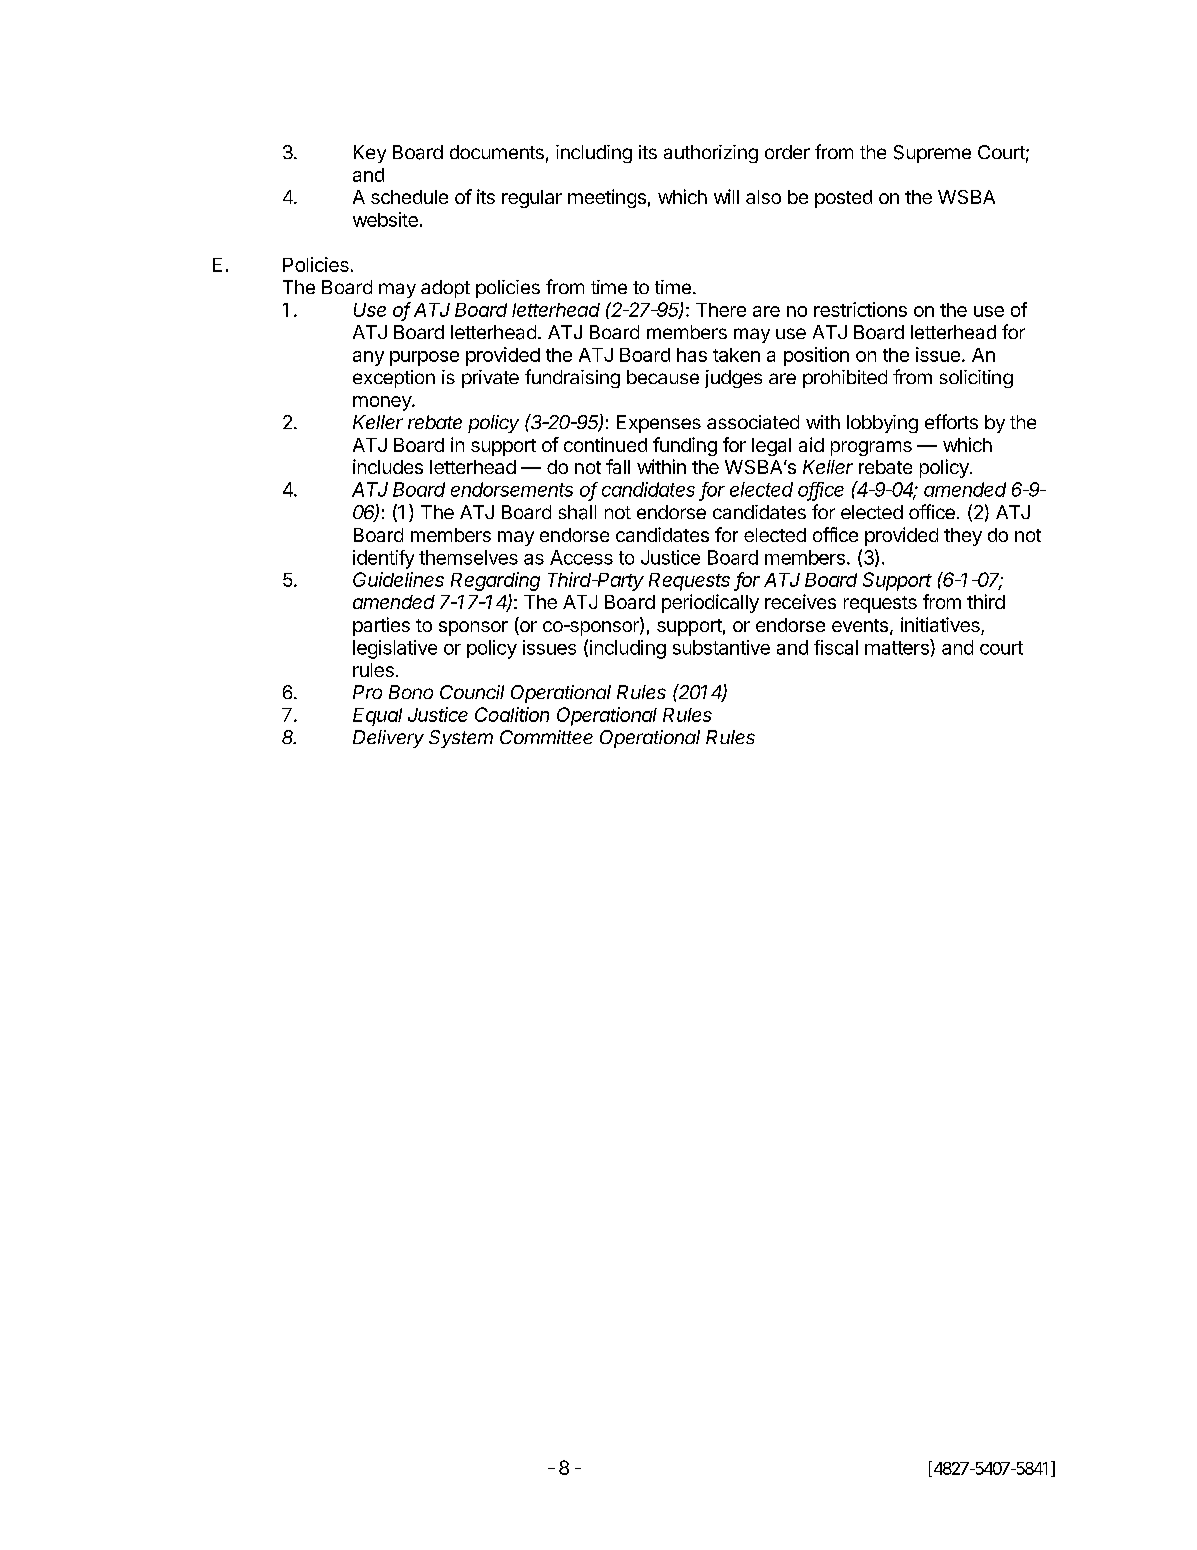  Describe the element at coordinates (711, 154) in the document. I see `authorizing` at that location.
